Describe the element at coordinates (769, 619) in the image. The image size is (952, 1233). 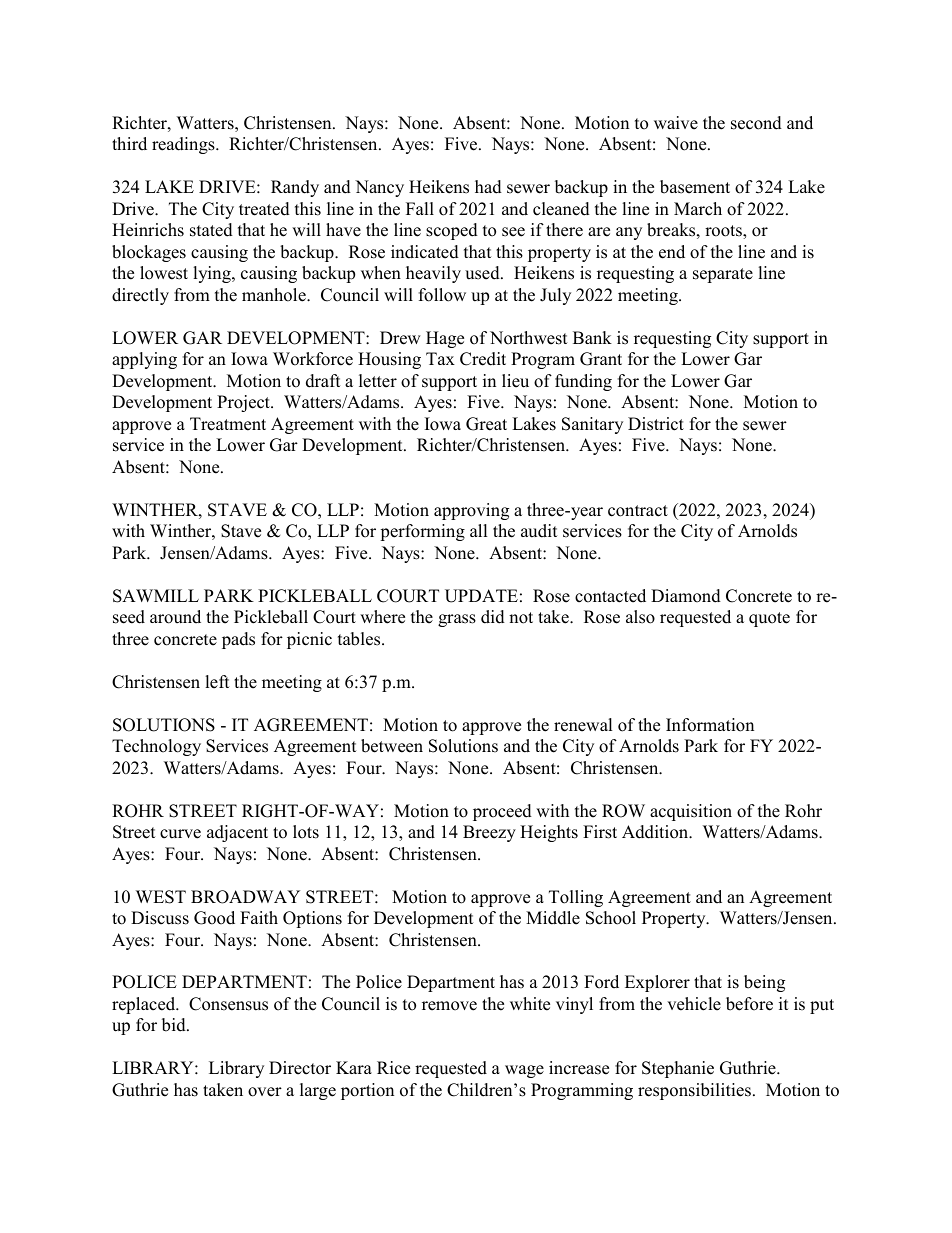
I see `quote` at that location.
